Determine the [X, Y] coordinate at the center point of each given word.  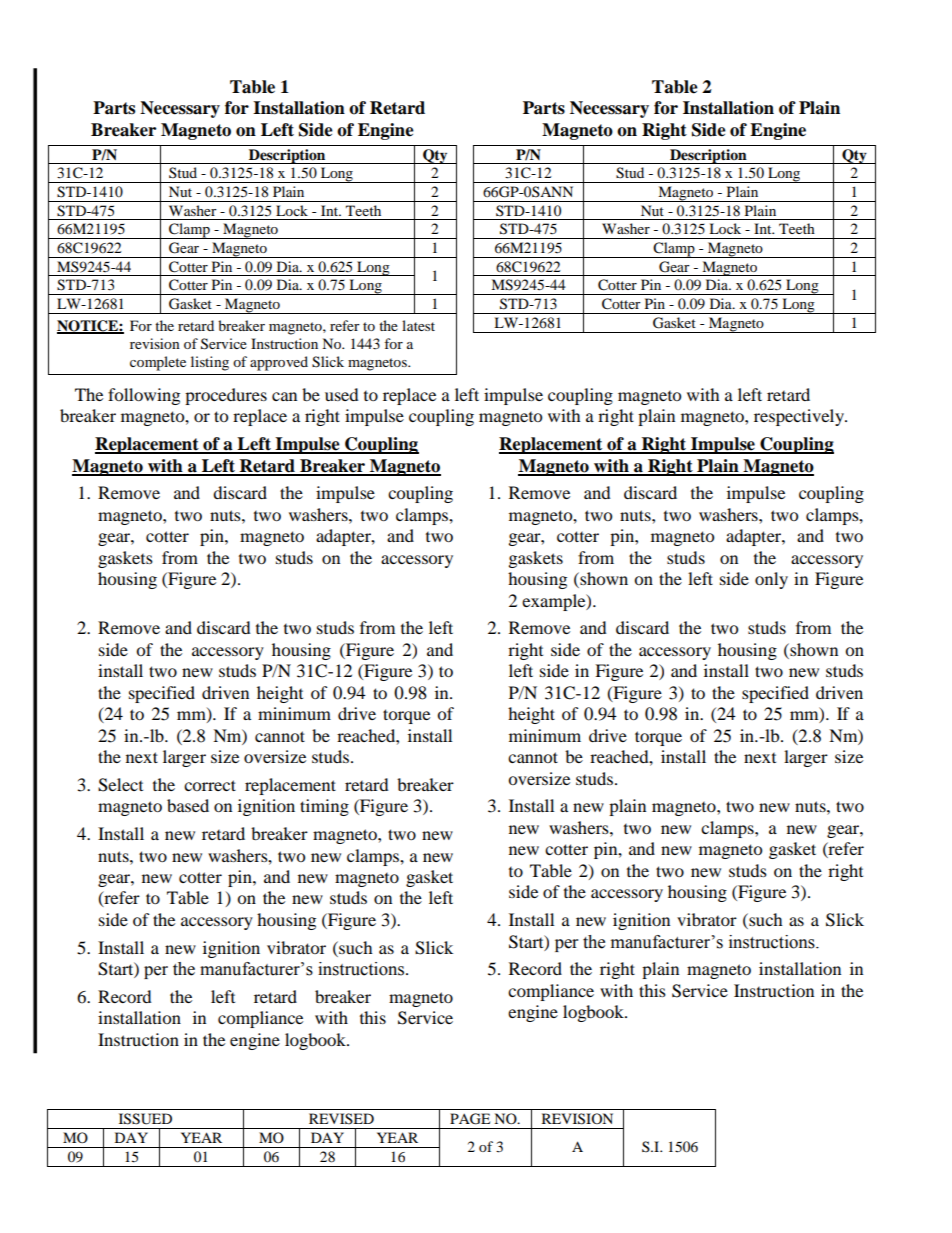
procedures [226, 396]
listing [210, 363]
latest [418, 325]
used [342, 394]
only [771, 580]
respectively [800, 417]
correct [210, 785]
